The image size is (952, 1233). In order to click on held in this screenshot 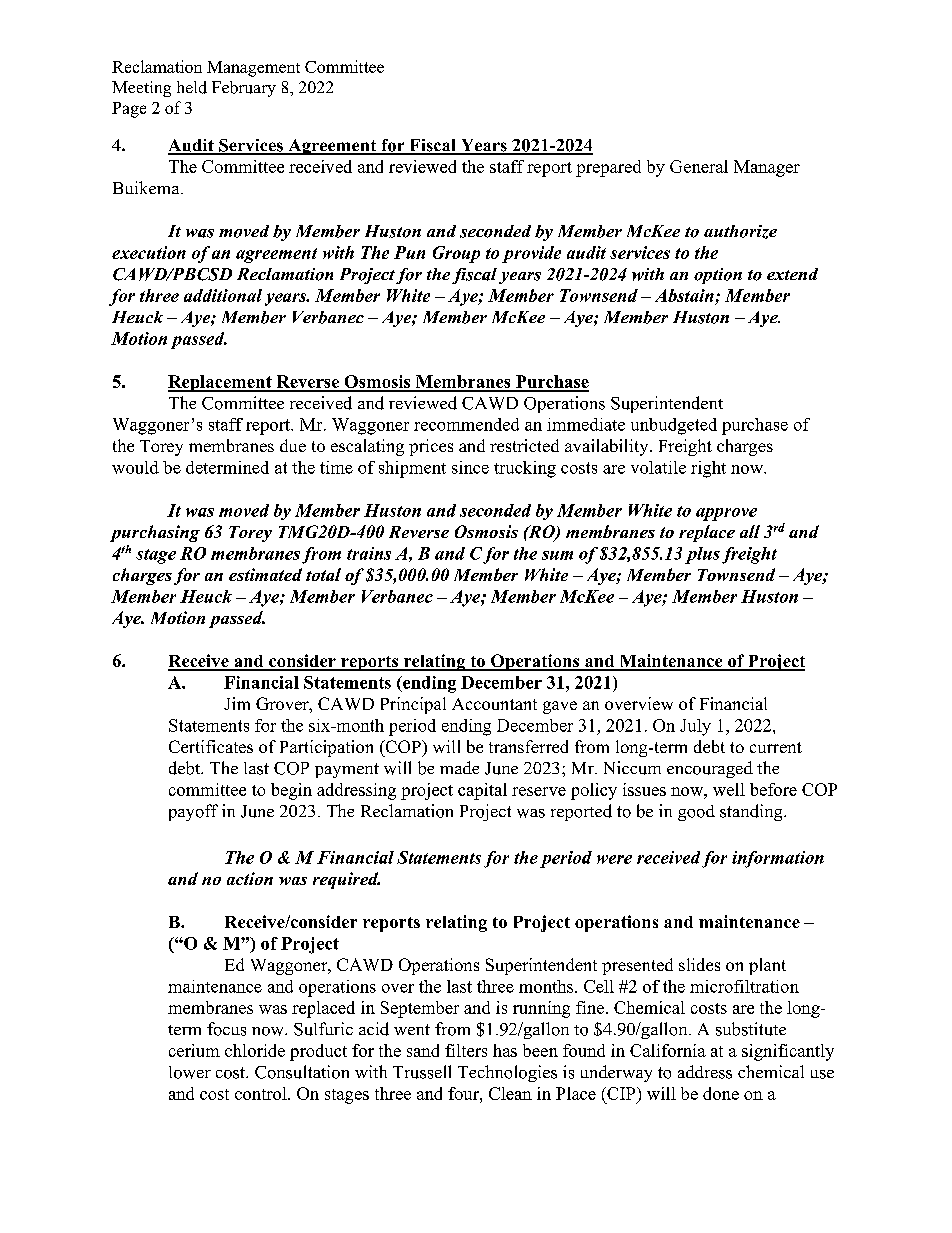, I will do `click(192, 87)`.
